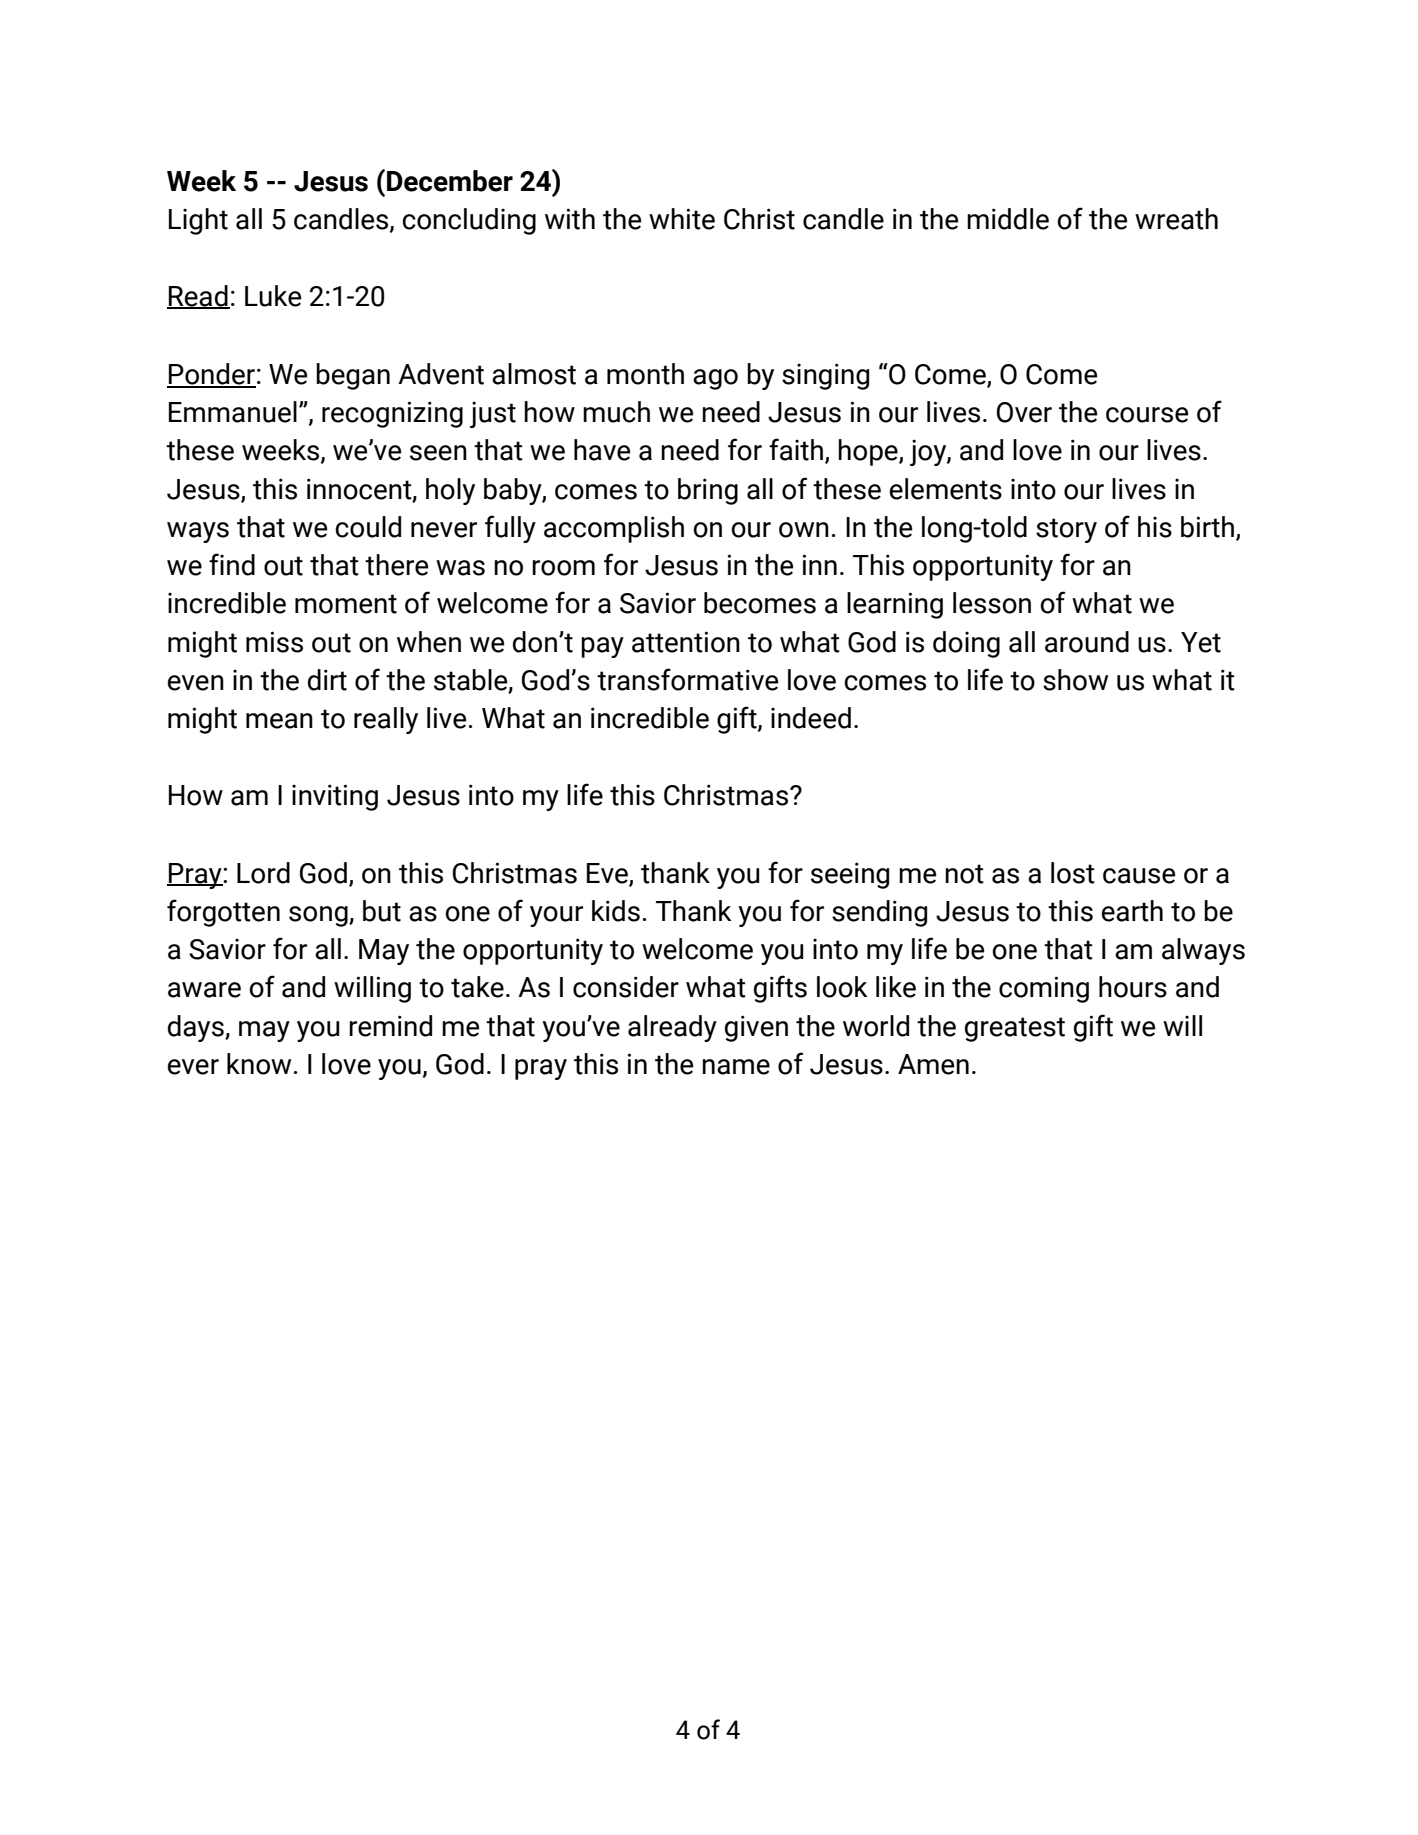  What do you see at coordinates (1008, 219) in the image?
I see `middle` at bounding box center [1008, 219].
